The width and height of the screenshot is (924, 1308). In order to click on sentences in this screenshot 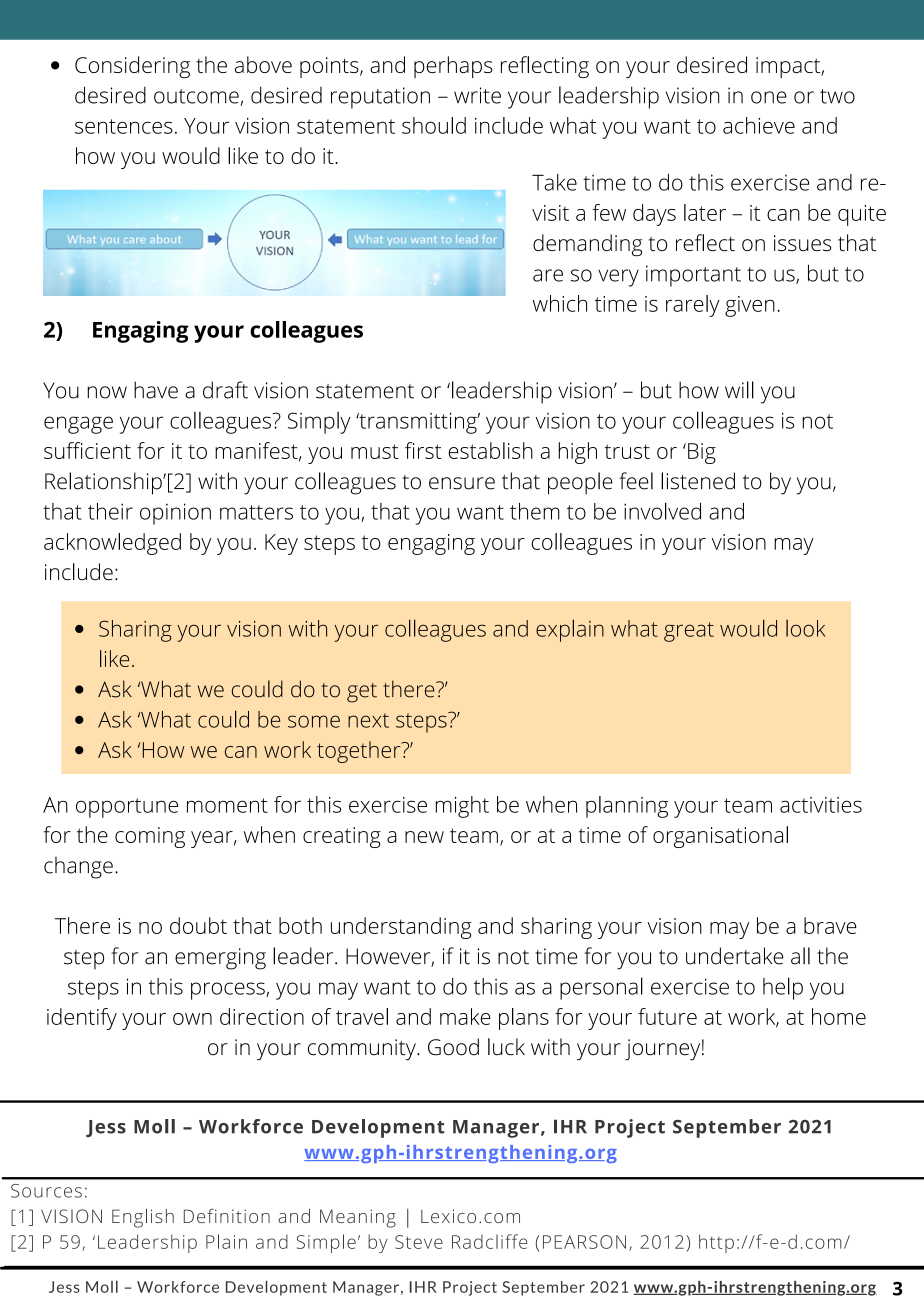, I will do `click(124, 126)`.
